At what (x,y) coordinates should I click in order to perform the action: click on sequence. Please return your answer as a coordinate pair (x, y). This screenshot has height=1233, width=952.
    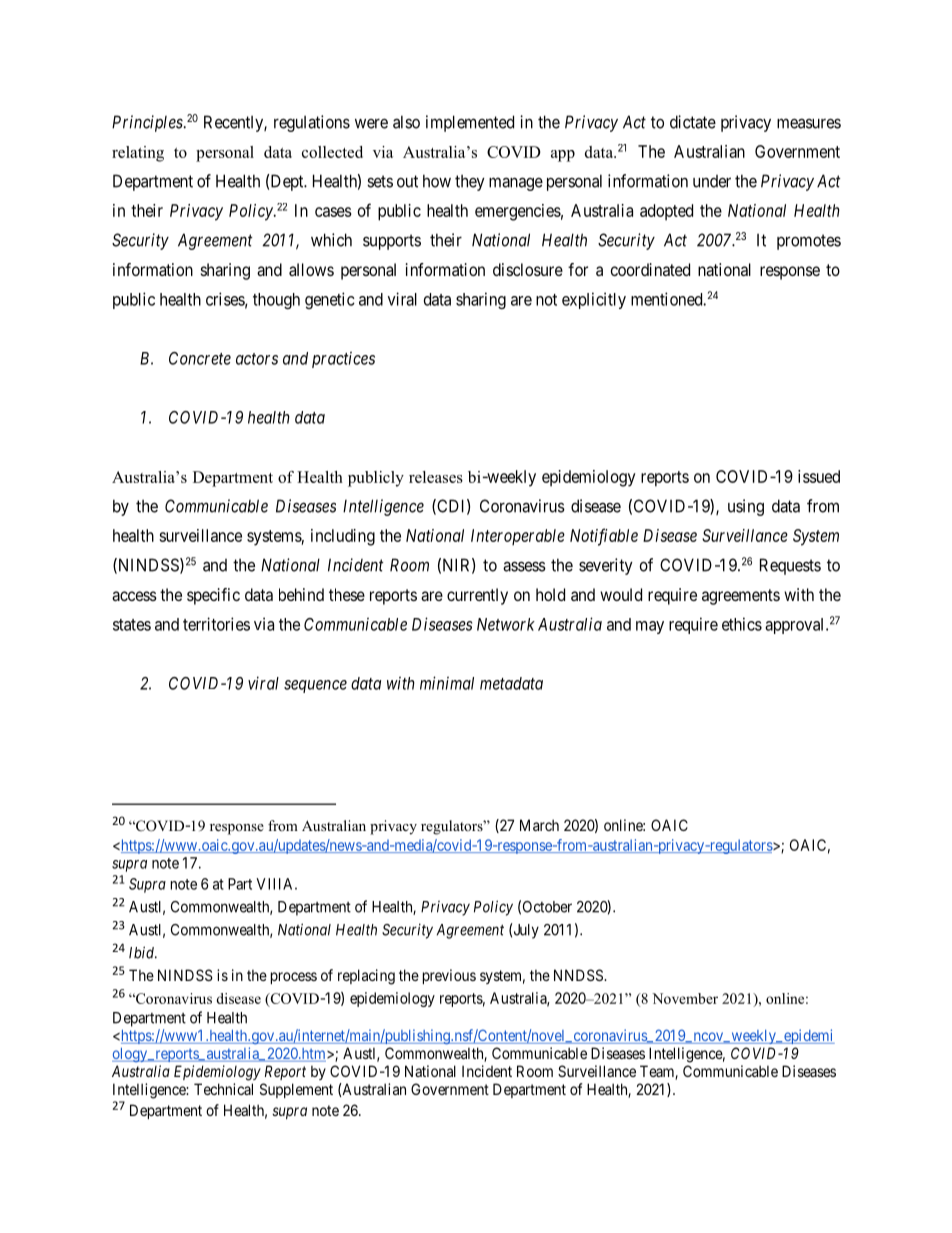
    Looking at the image, I should click on (315, 686).
